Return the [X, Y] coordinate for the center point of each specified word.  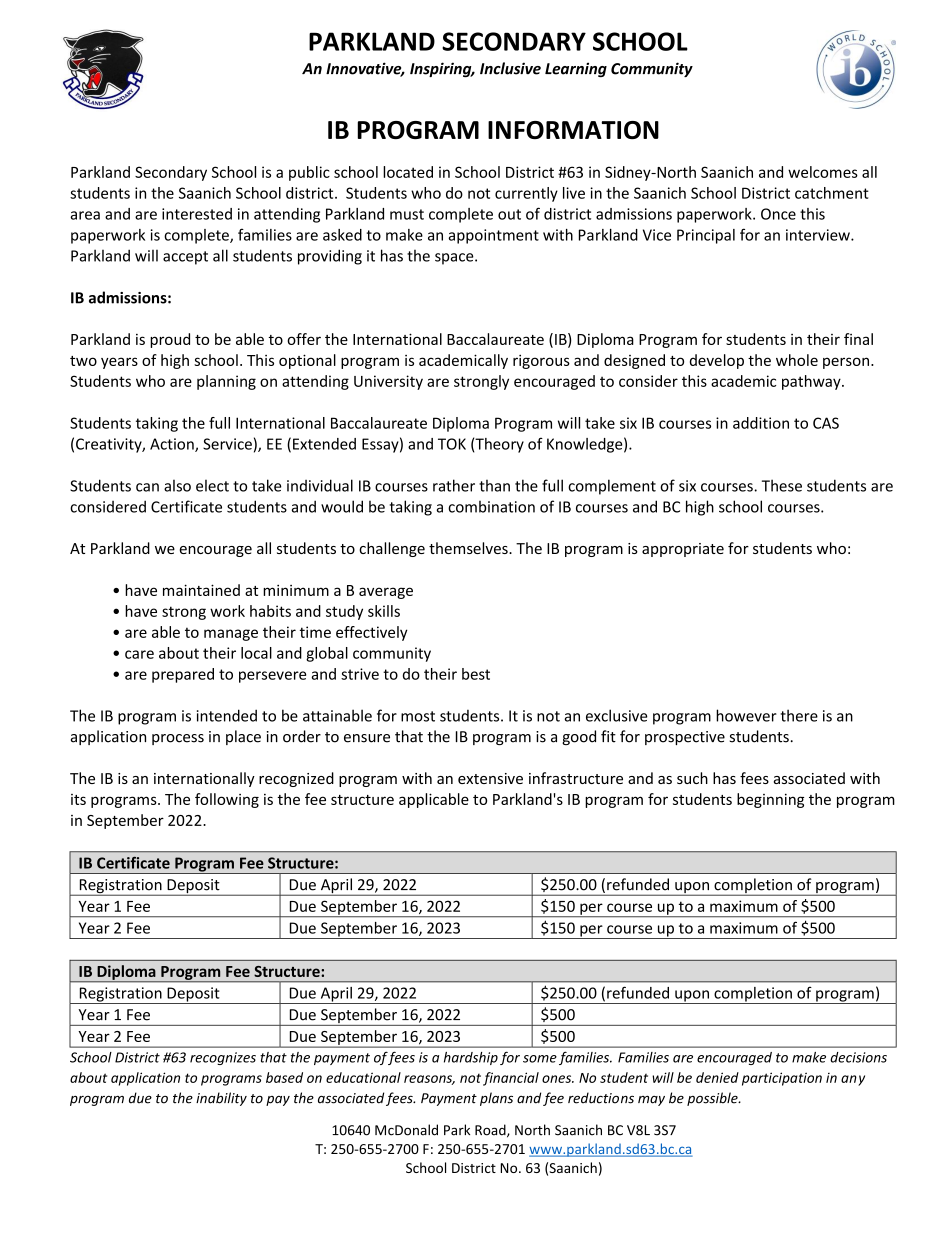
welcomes [823, 172]
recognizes [223, 1058]
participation [782, 1079]
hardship [471, 1058]
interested [197, 214]
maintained [201, 590]
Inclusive [510, 68]
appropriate [683, 550]
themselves [469, 548]
